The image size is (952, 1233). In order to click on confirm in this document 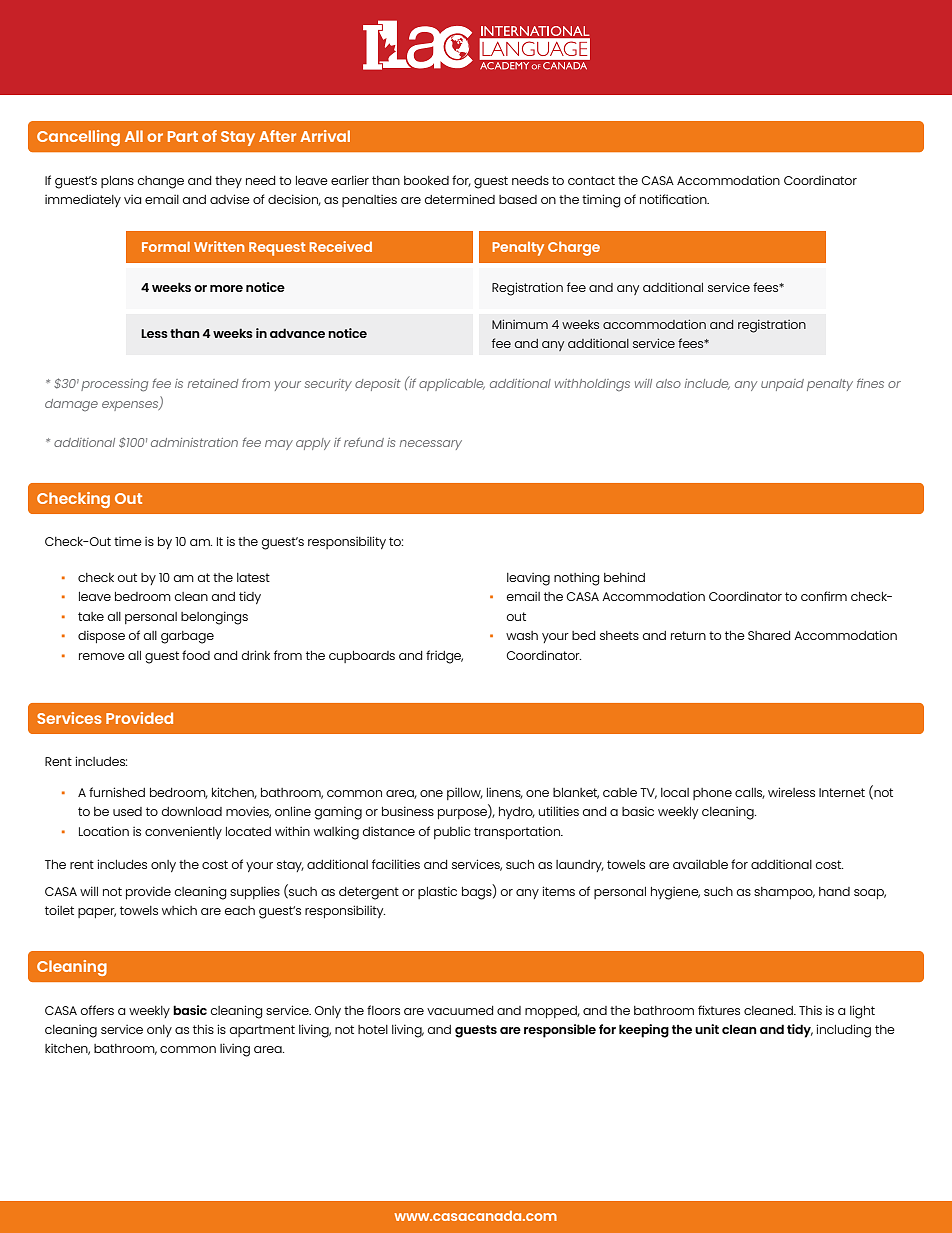, I will do `click(824, 596)`.
